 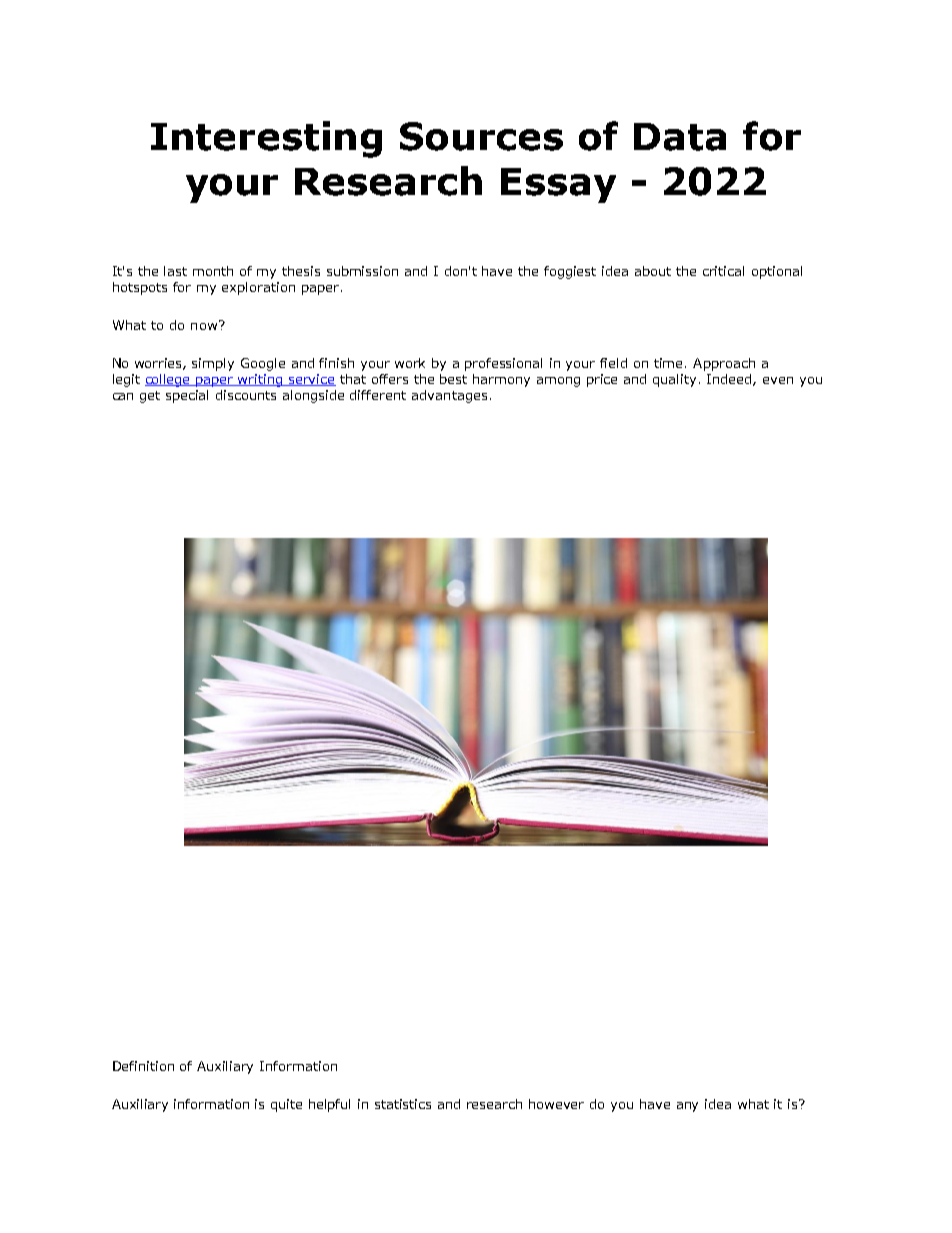 I want to click on any, so click(x=687, y=1107).
